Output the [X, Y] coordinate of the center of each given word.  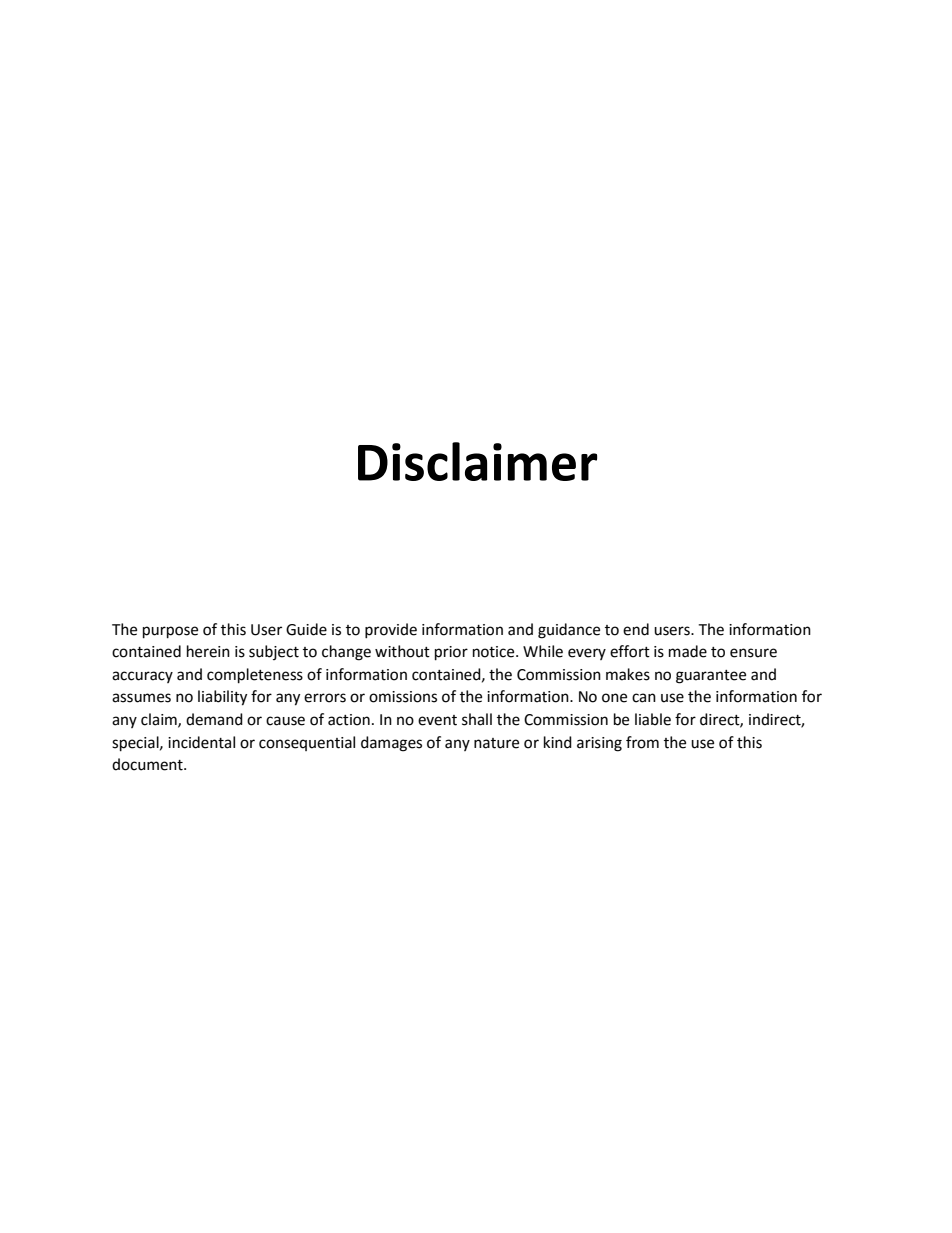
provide [391, 630]
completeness [255, 676]
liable [653, 719]
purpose [170, 632]
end [636, 629]
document [148, 764]
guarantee [711, 677]
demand [214, 719]
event [437, 720]
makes [628, 674]
